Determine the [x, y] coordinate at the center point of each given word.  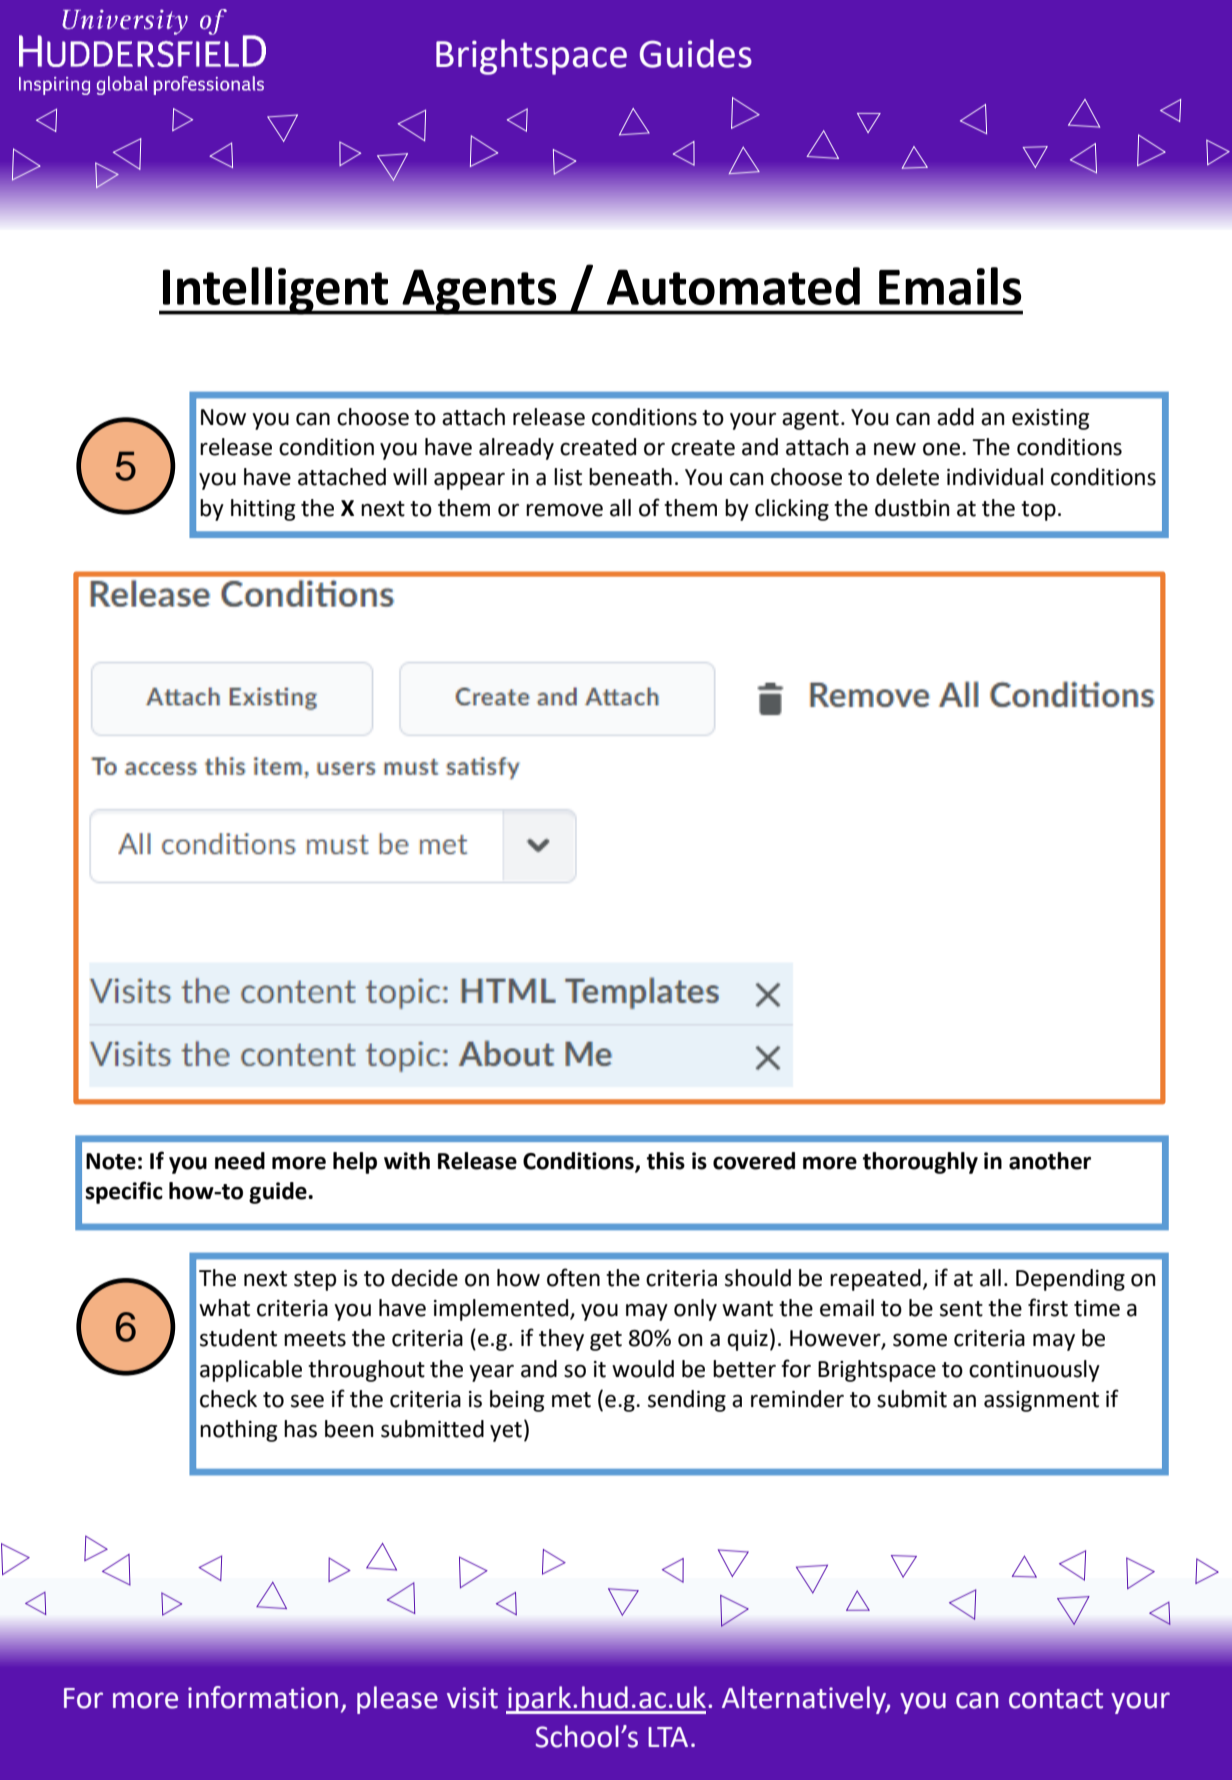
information [263, 1697]
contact [1056, 1699]
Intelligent [275, 291]
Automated [733, 286]
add [955, 417]
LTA [668, 1737]
